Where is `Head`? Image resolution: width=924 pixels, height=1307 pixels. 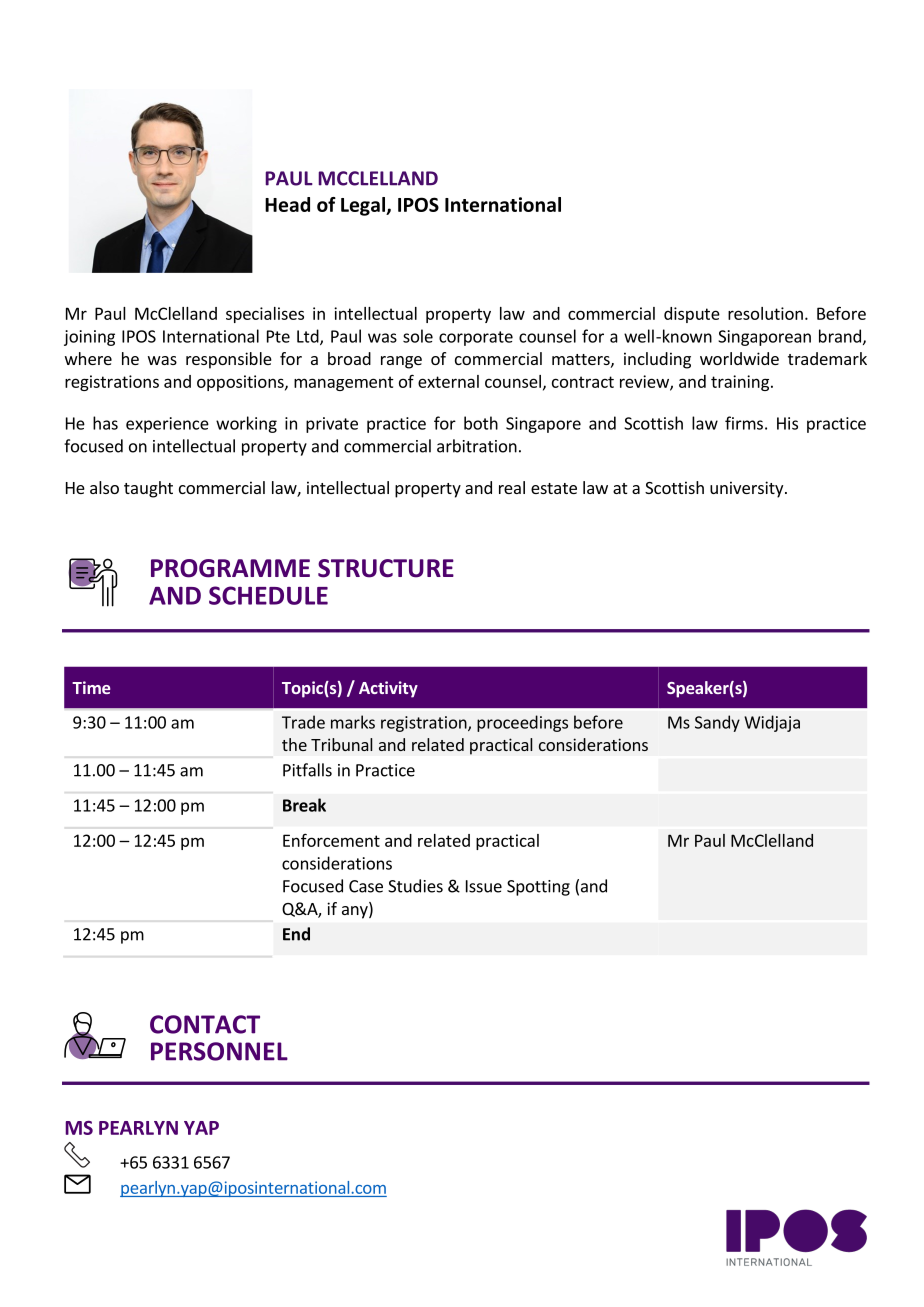
Head is located at coordinates (287, 204).
